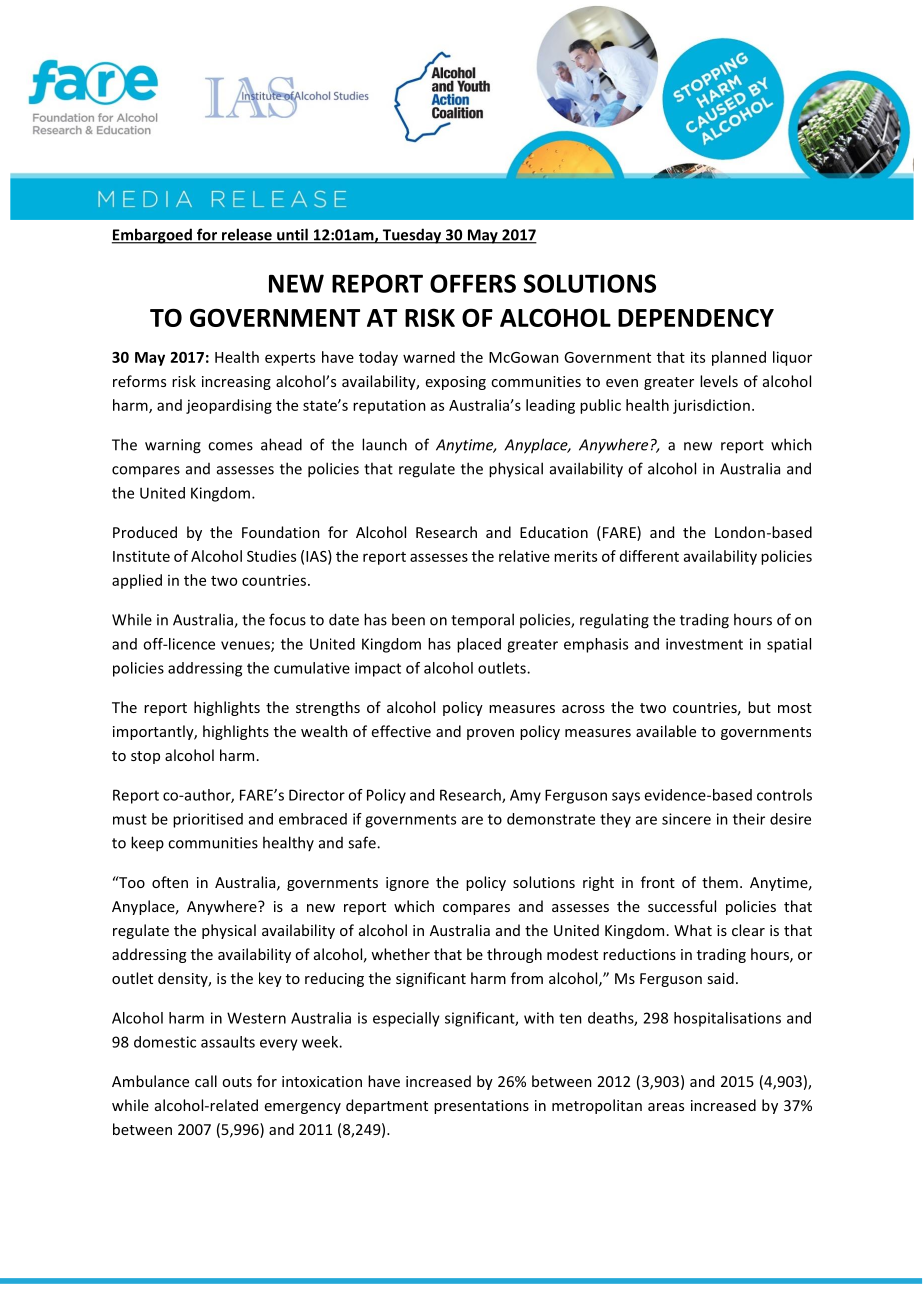  What do you see at coordinates (711, 406) in the screenshot?
I see `jurisdiction` at bounding box center [711, 406].
